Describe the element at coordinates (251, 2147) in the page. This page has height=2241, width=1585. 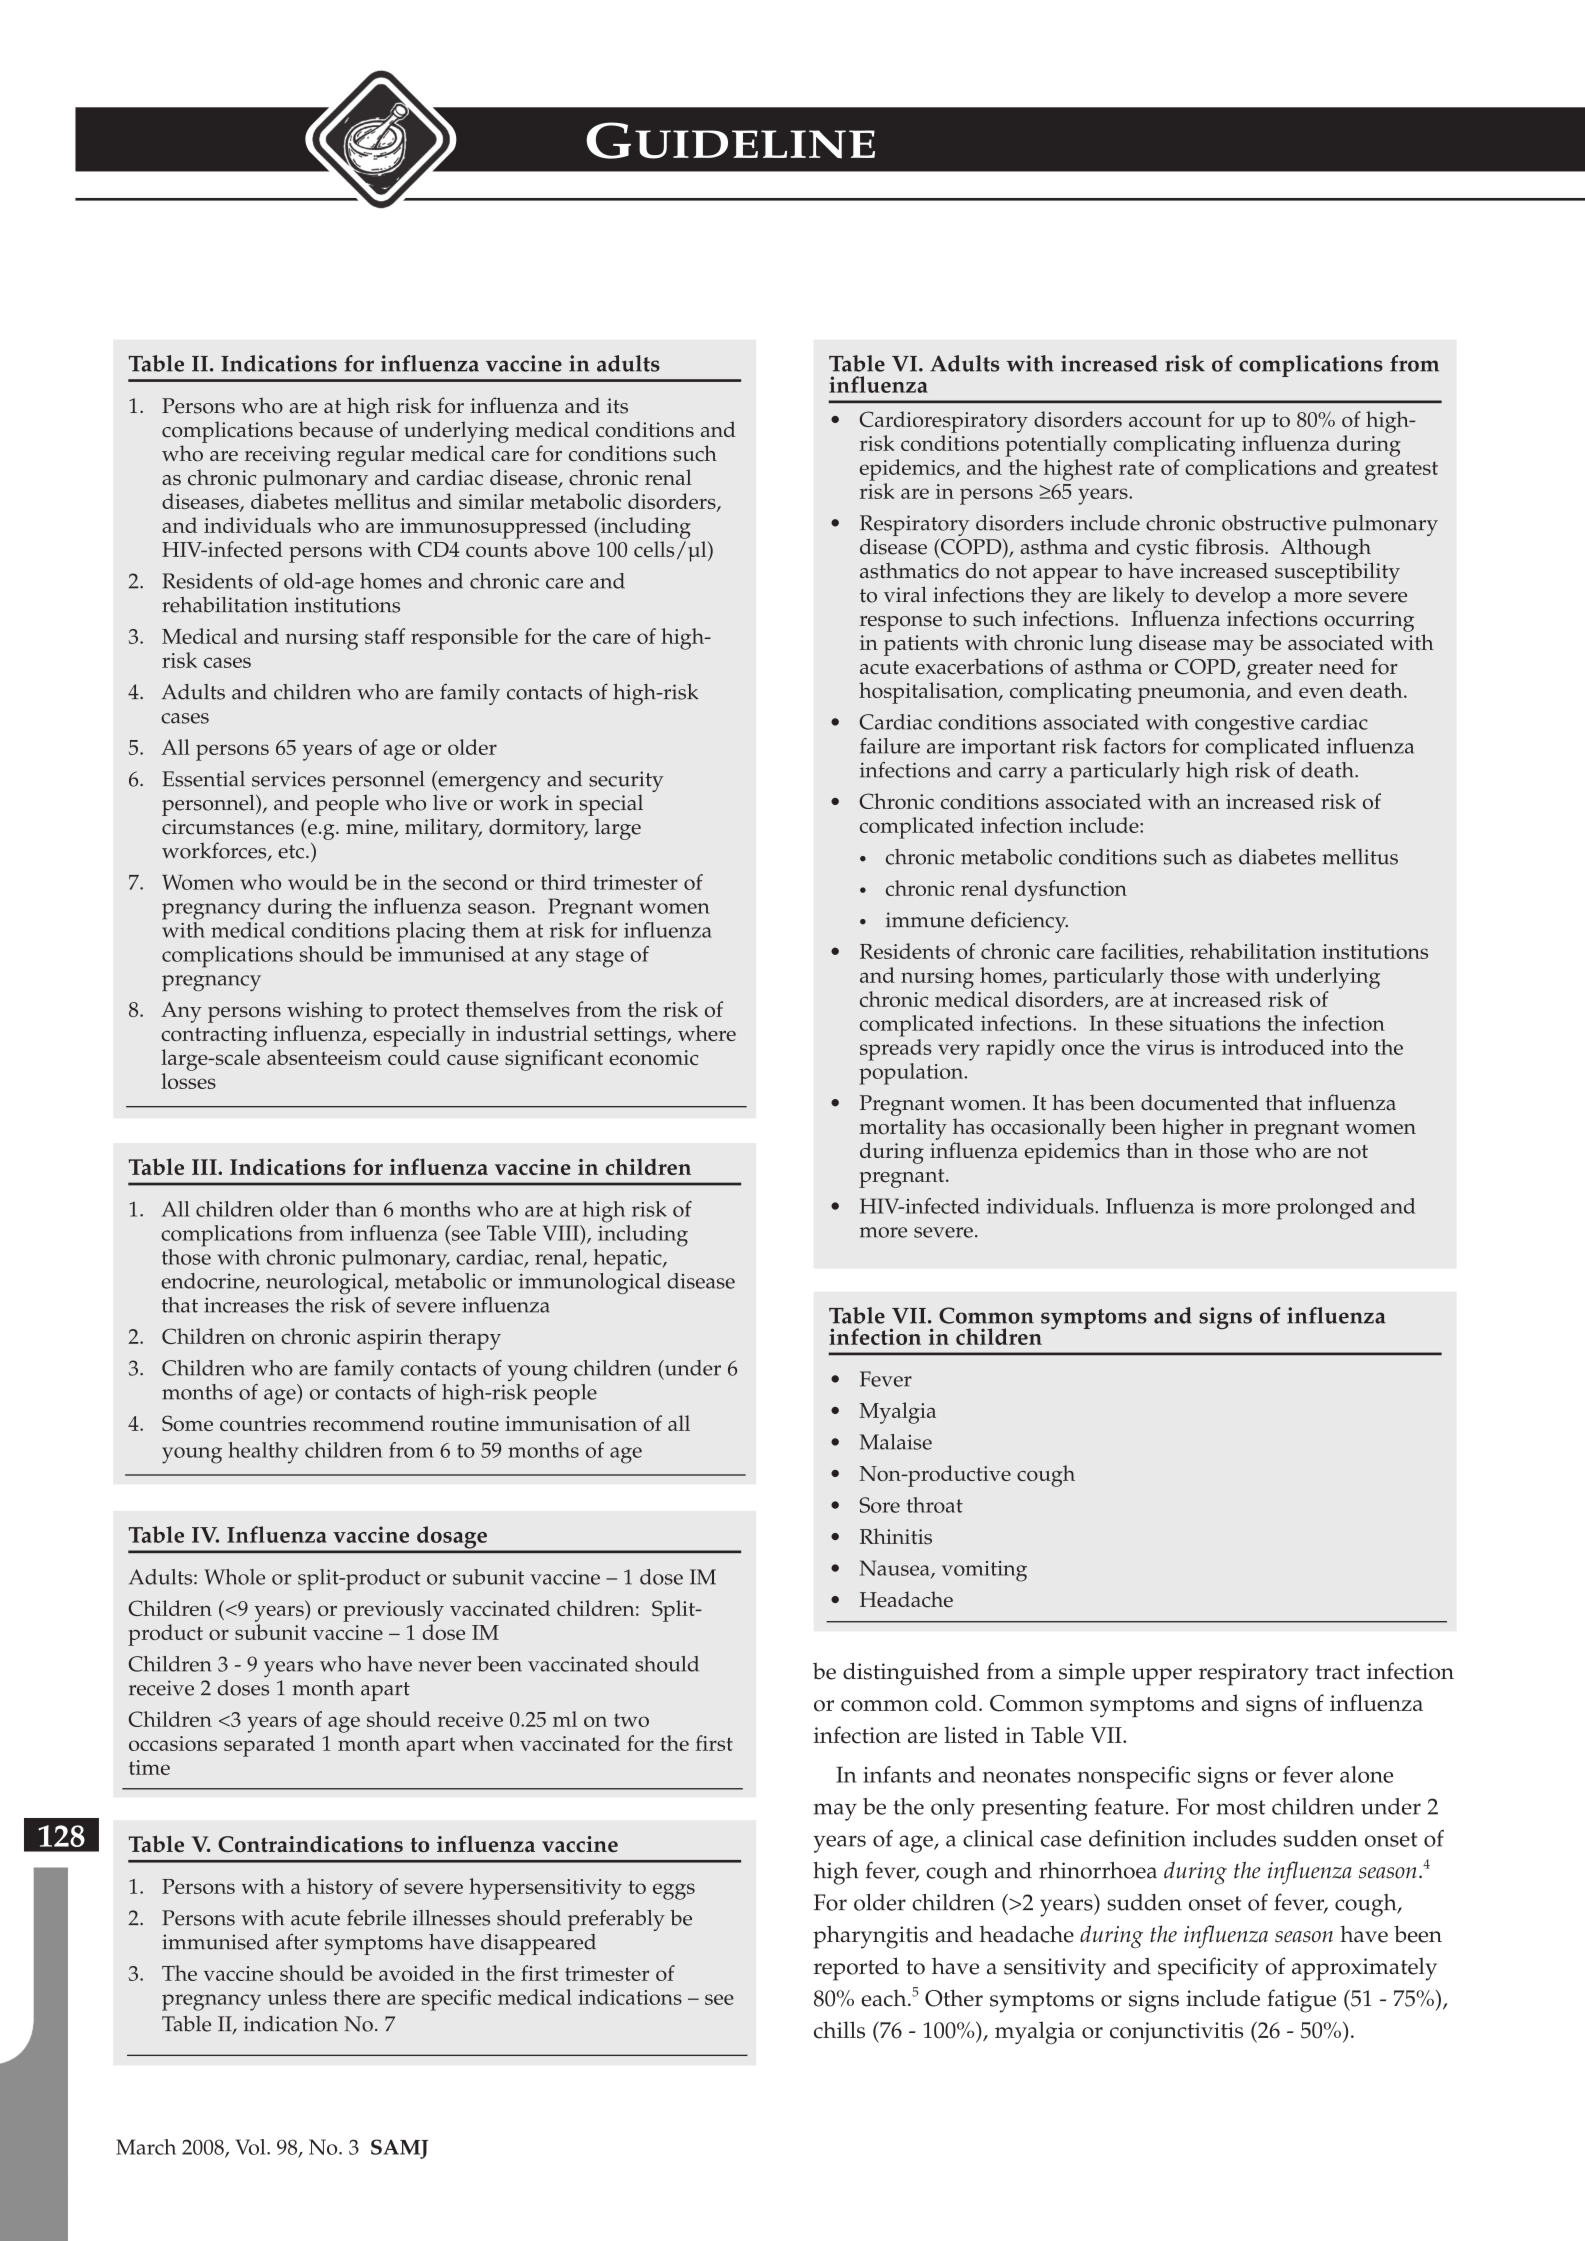
I see `Vol` at that location.
